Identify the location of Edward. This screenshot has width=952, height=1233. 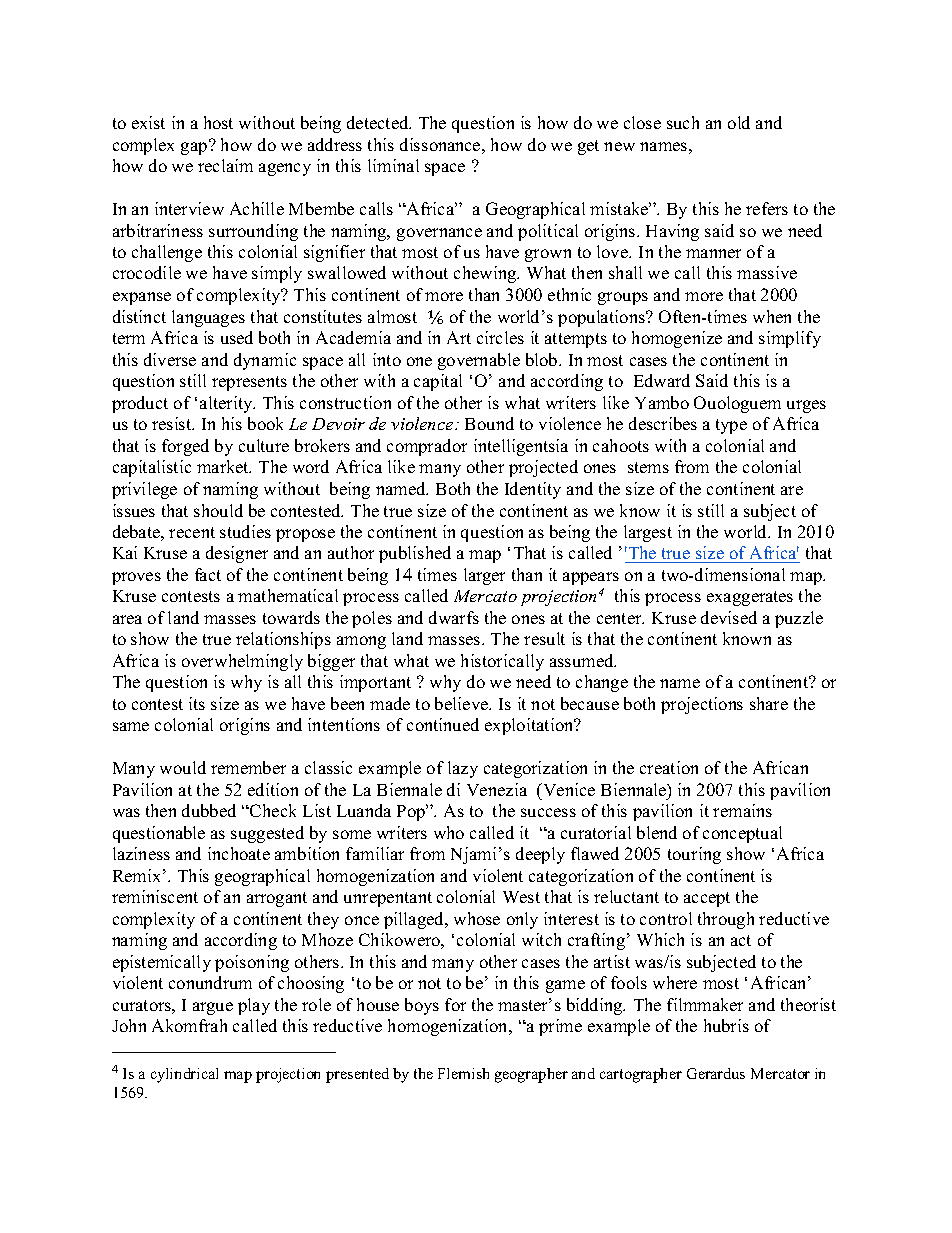
(662, 380).
